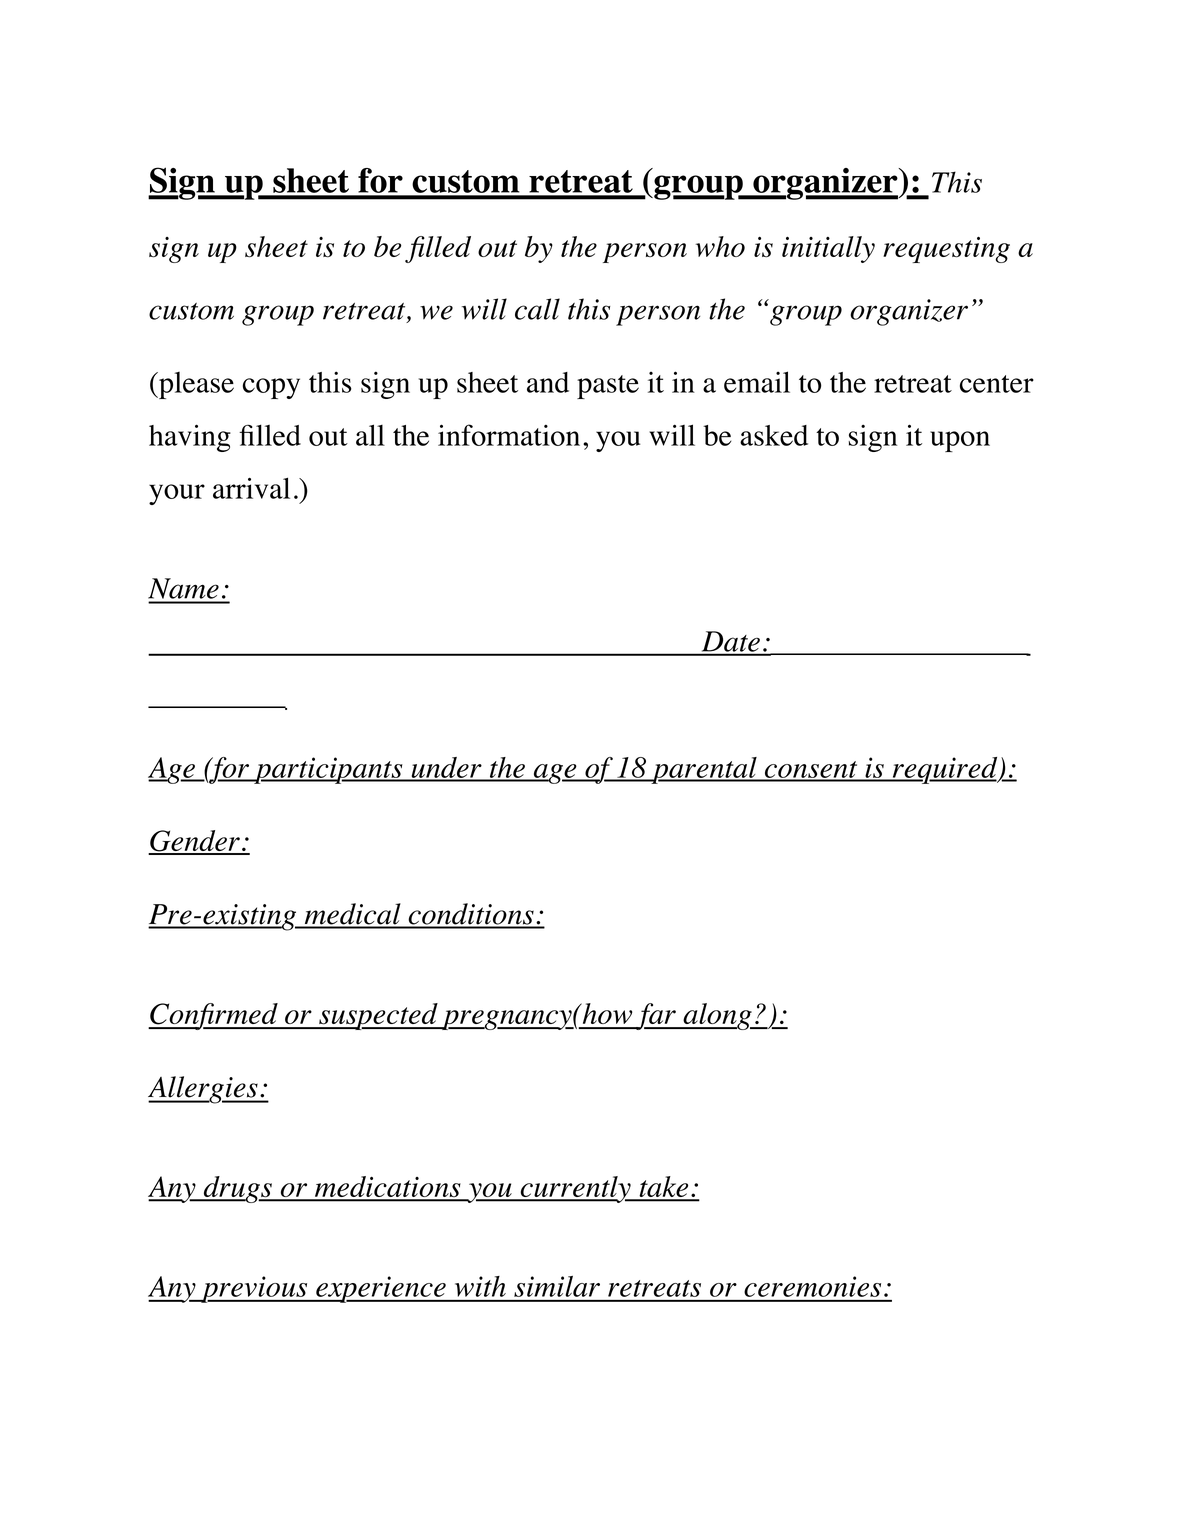 The height and width of the document is (1532, 1184). I want to click on parental, so click(704, 770).
